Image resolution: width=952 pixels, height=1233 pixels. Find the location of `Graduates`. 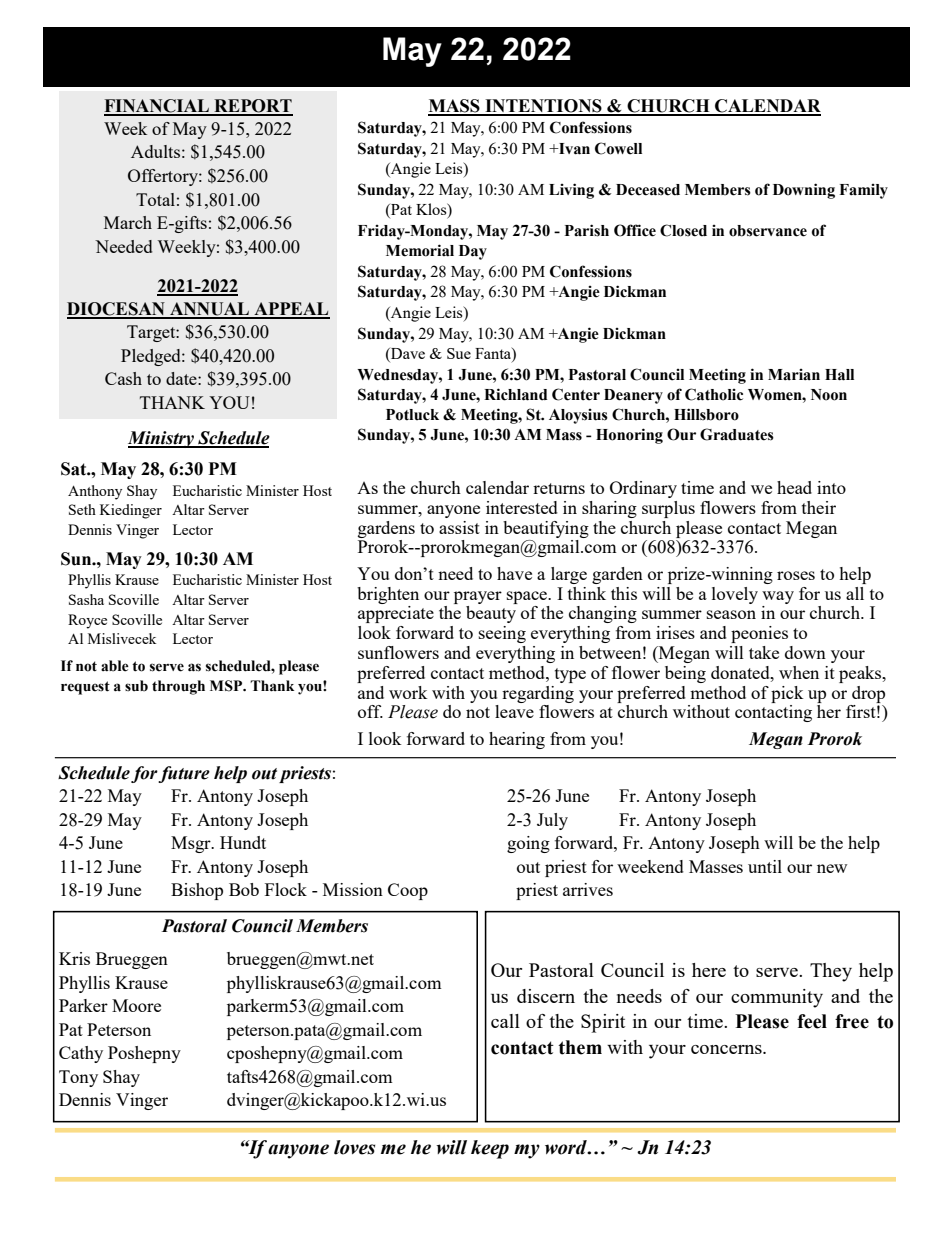

Graduates is located at coordinates (737, 434).
